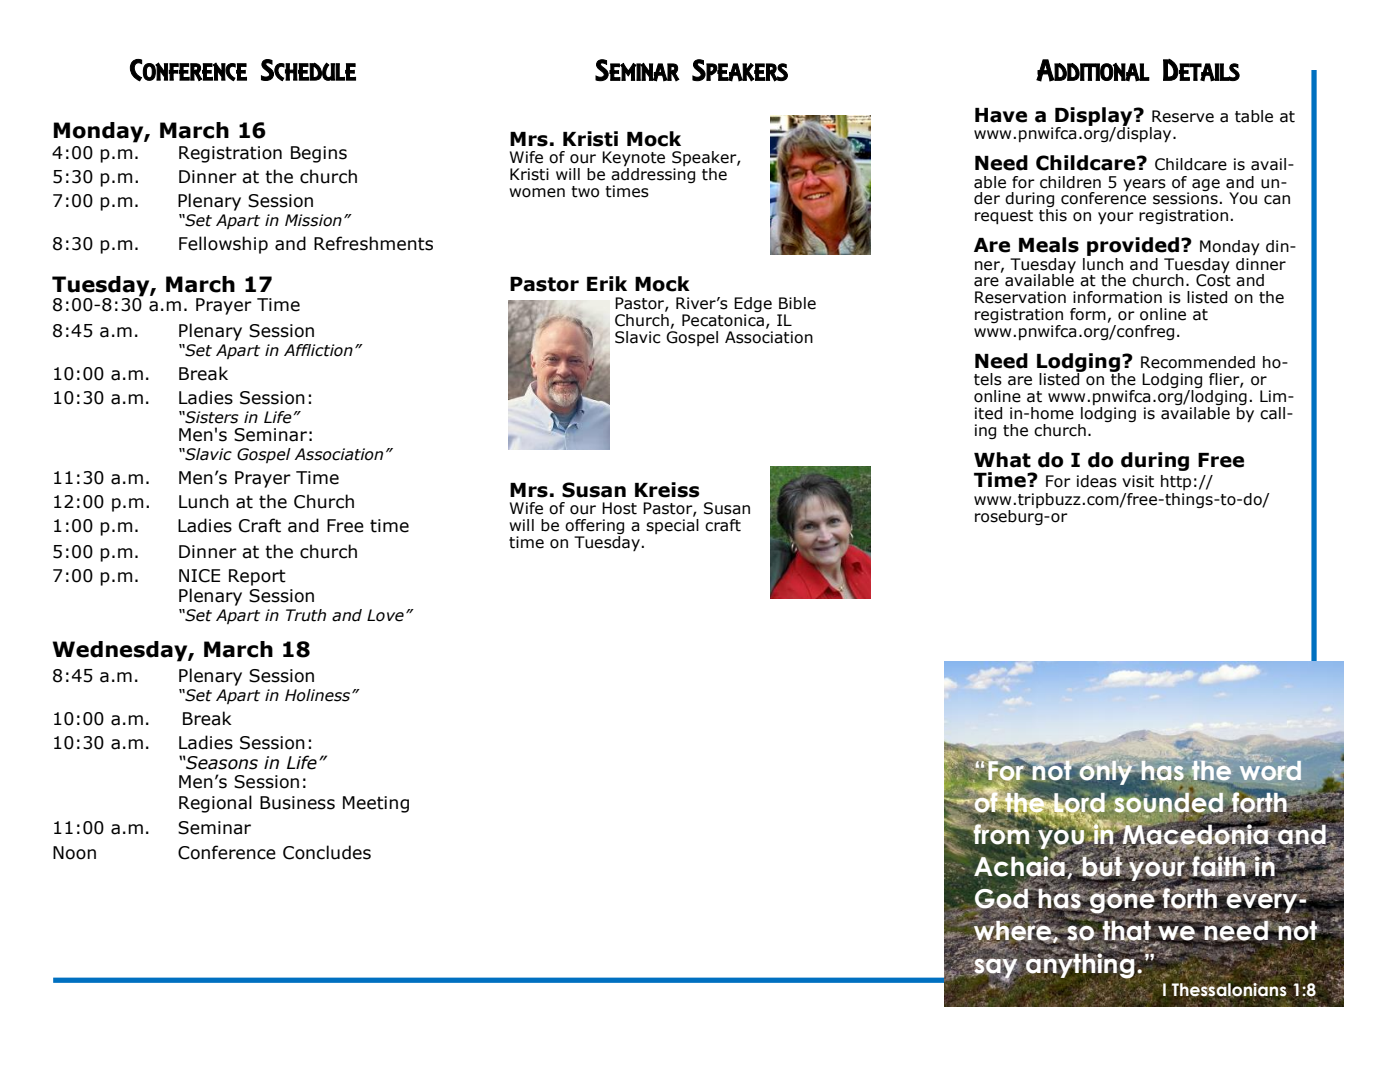 The width and height of the page is (1381, 1067). Describe the element at coordinates (1138, 481) in the page. I see `visit` at that location.
